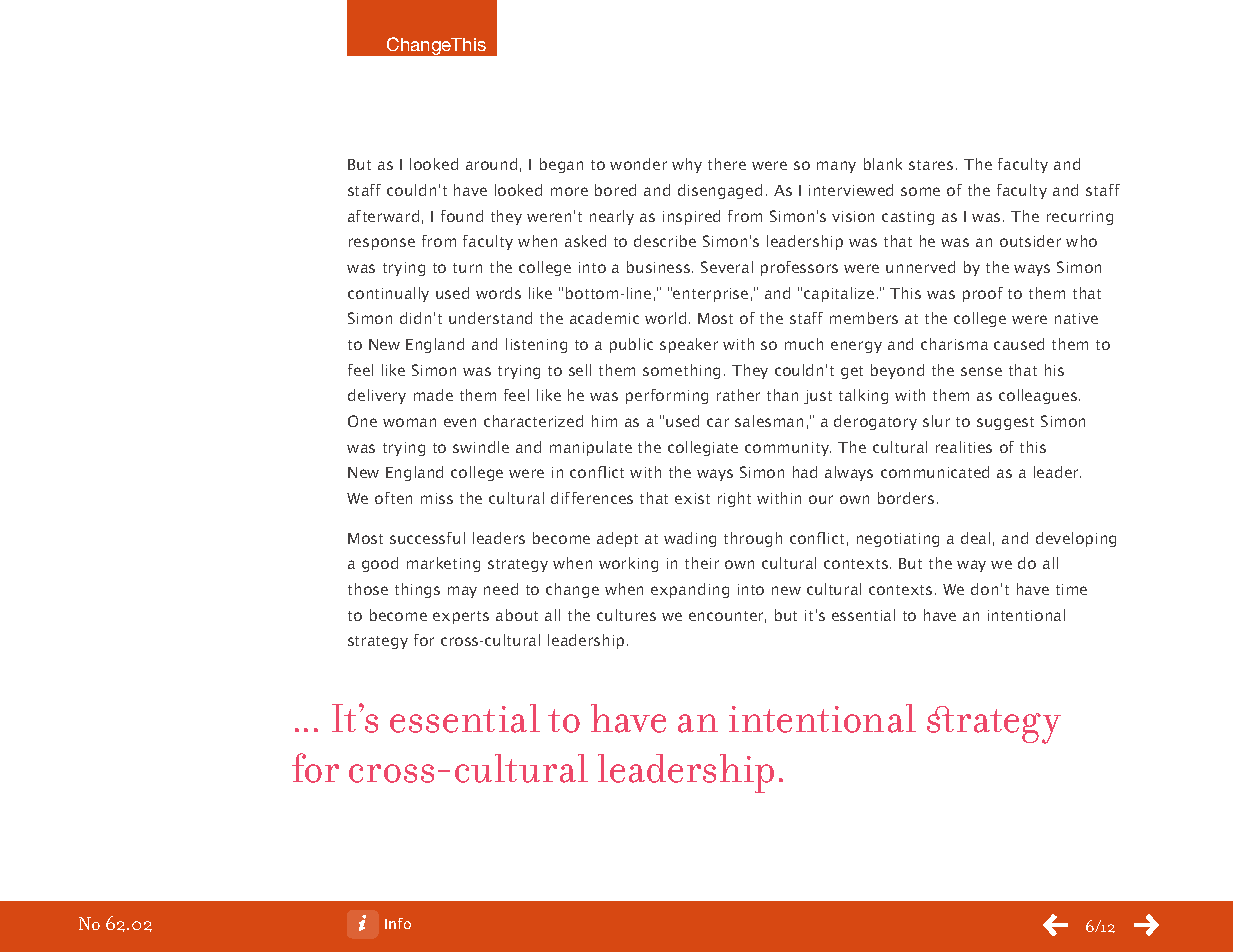 This screenshot has height=952, width=1233. I want to click on Info, so click(398, 923).
